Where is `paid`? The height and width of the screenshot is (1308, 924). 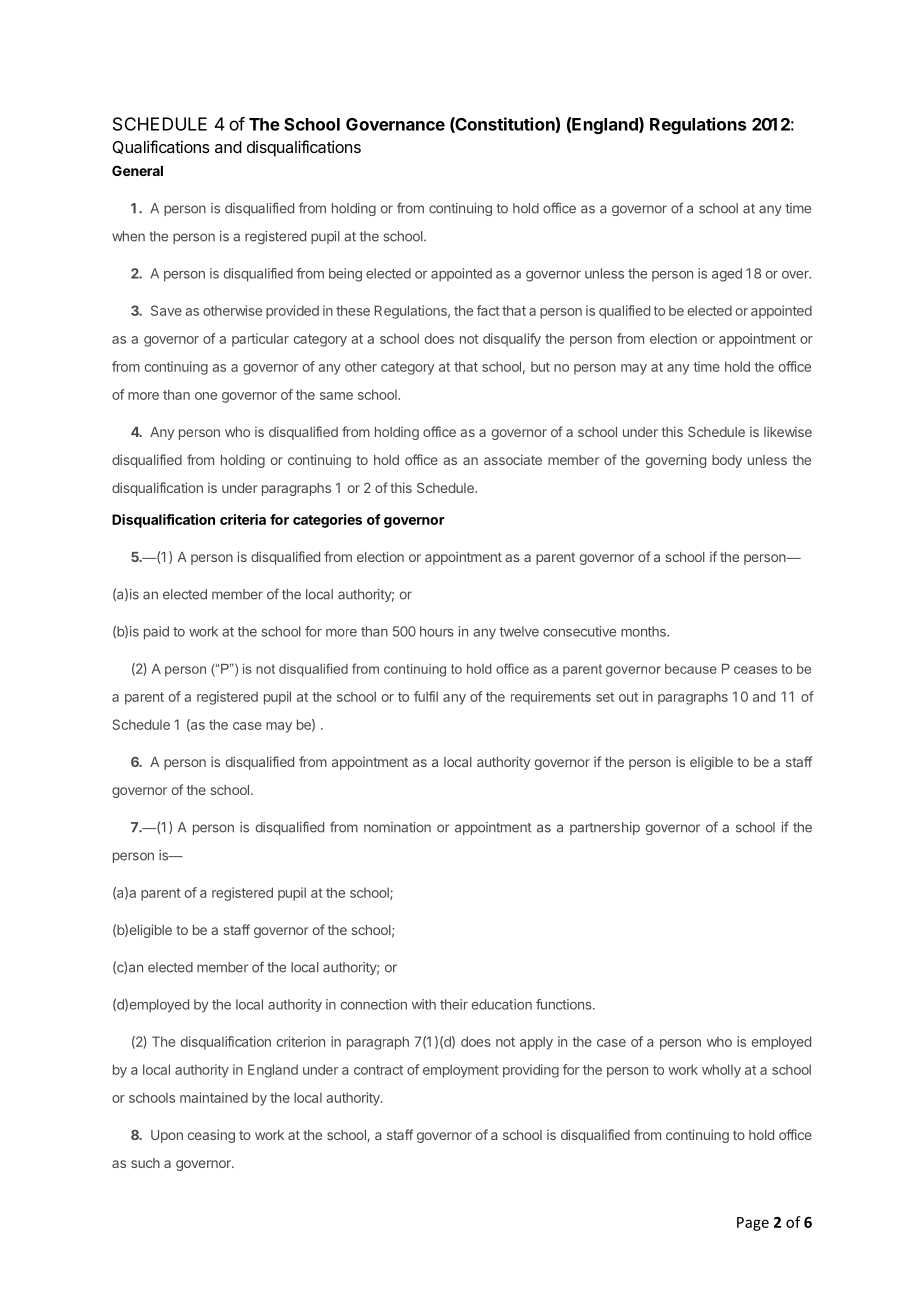 paid is located at coordinates (156, 633).
